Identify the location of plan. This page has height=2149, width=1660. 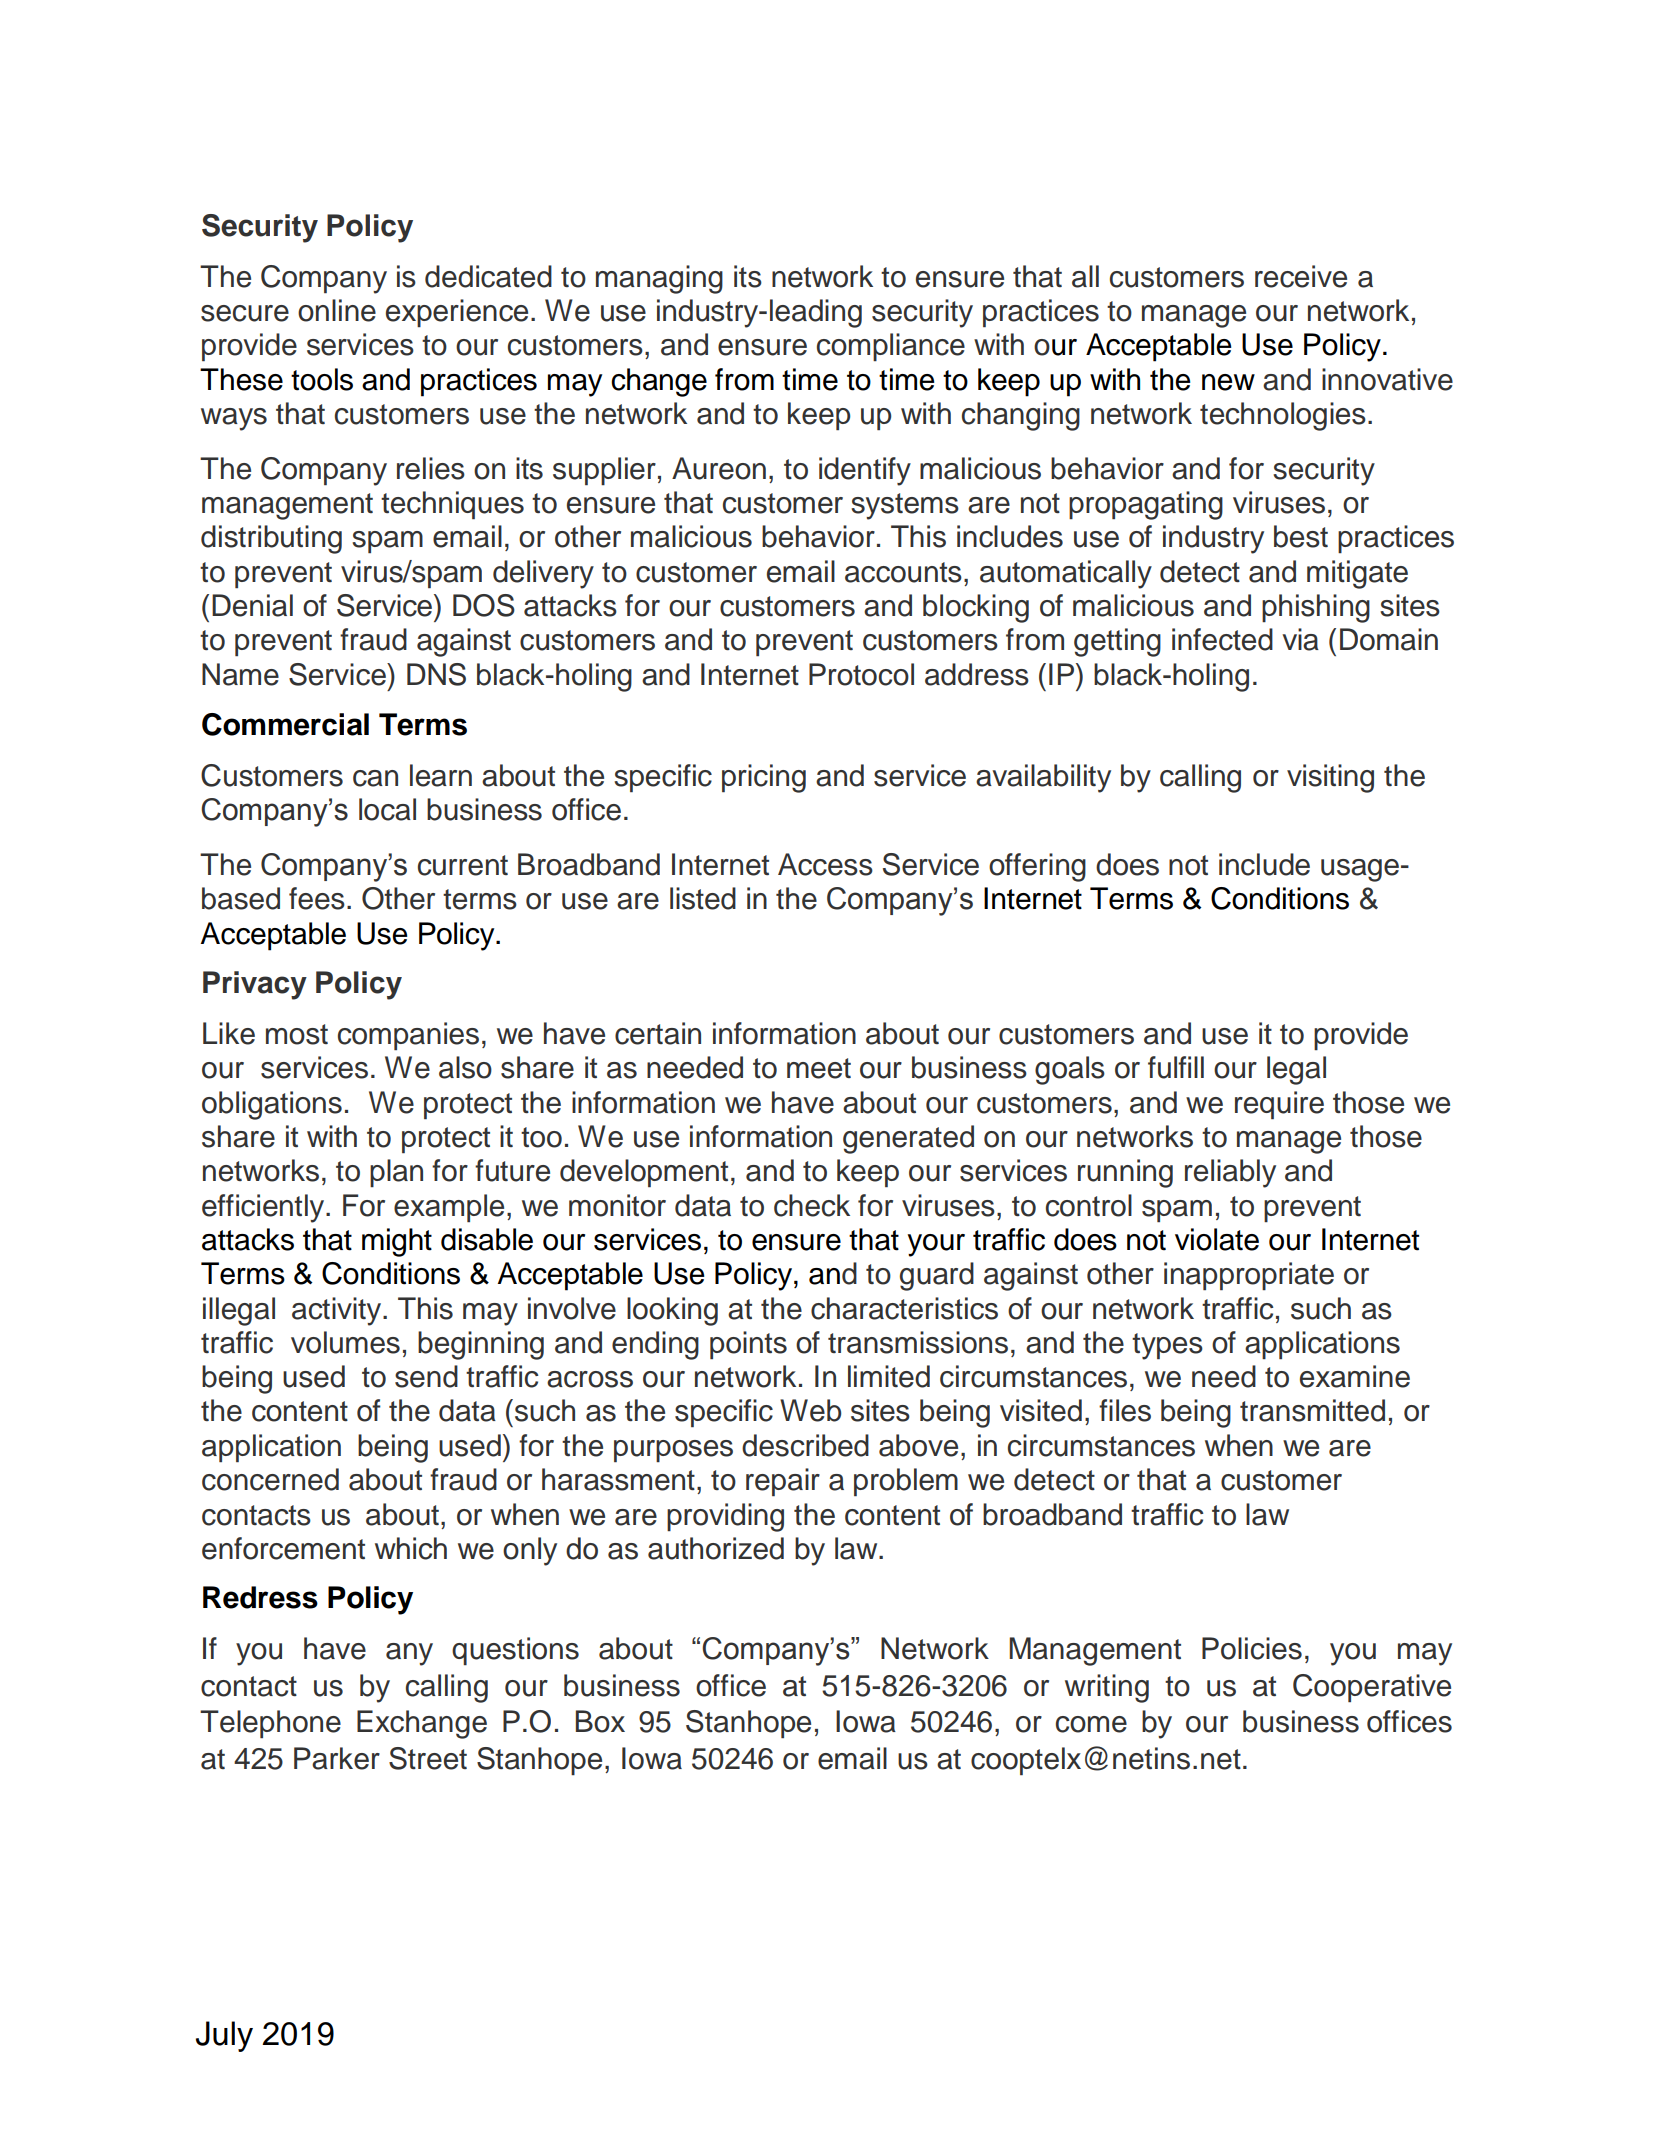
(396, 1173).
